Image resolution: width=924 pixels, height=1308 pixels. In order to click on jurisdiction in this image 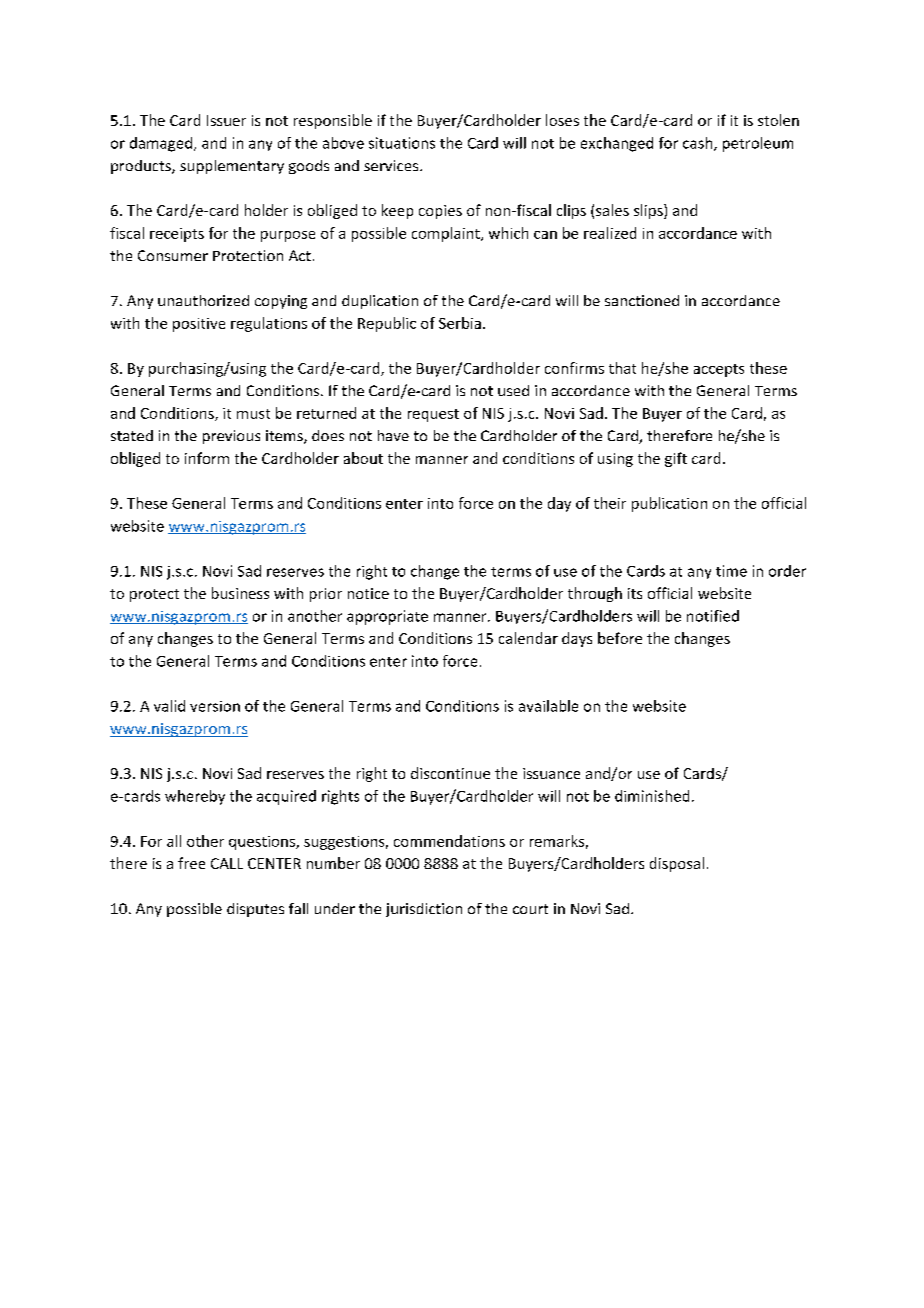, I will do `click(424, 910)`.
